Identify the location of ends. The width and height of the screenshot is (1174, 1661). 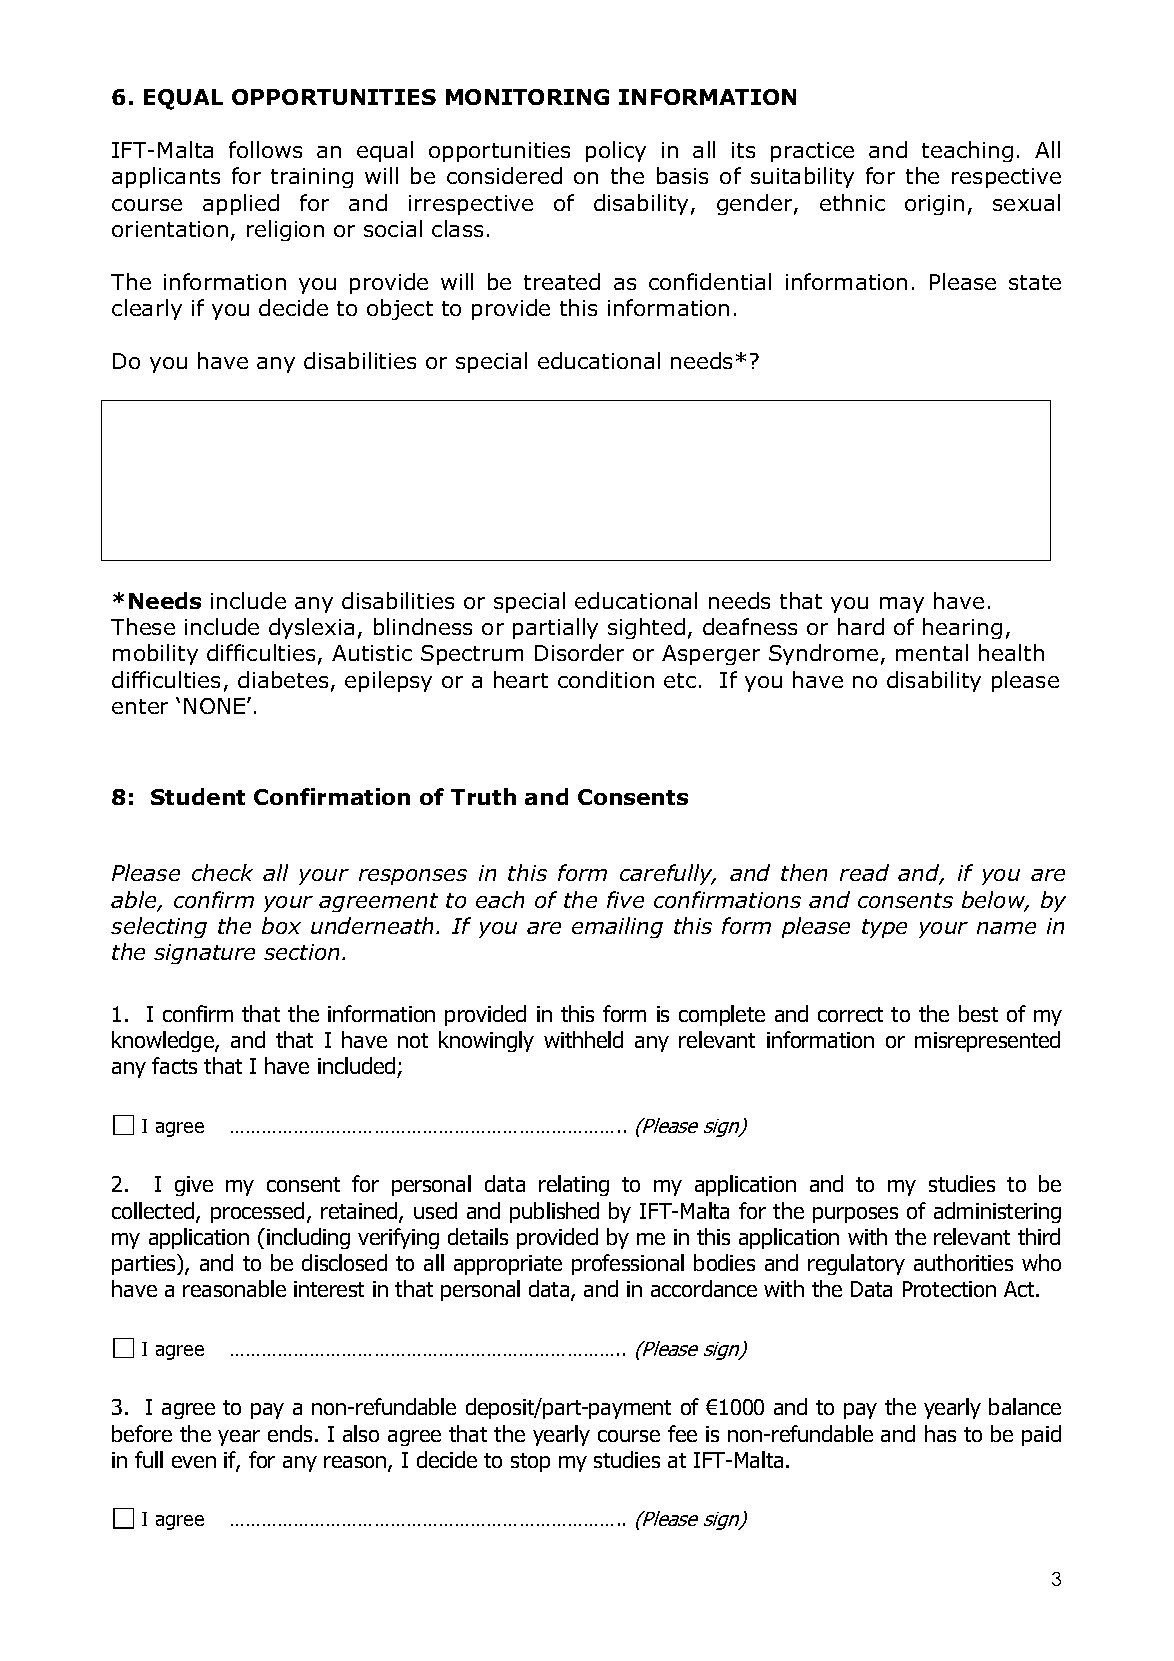
(290, 1433).
